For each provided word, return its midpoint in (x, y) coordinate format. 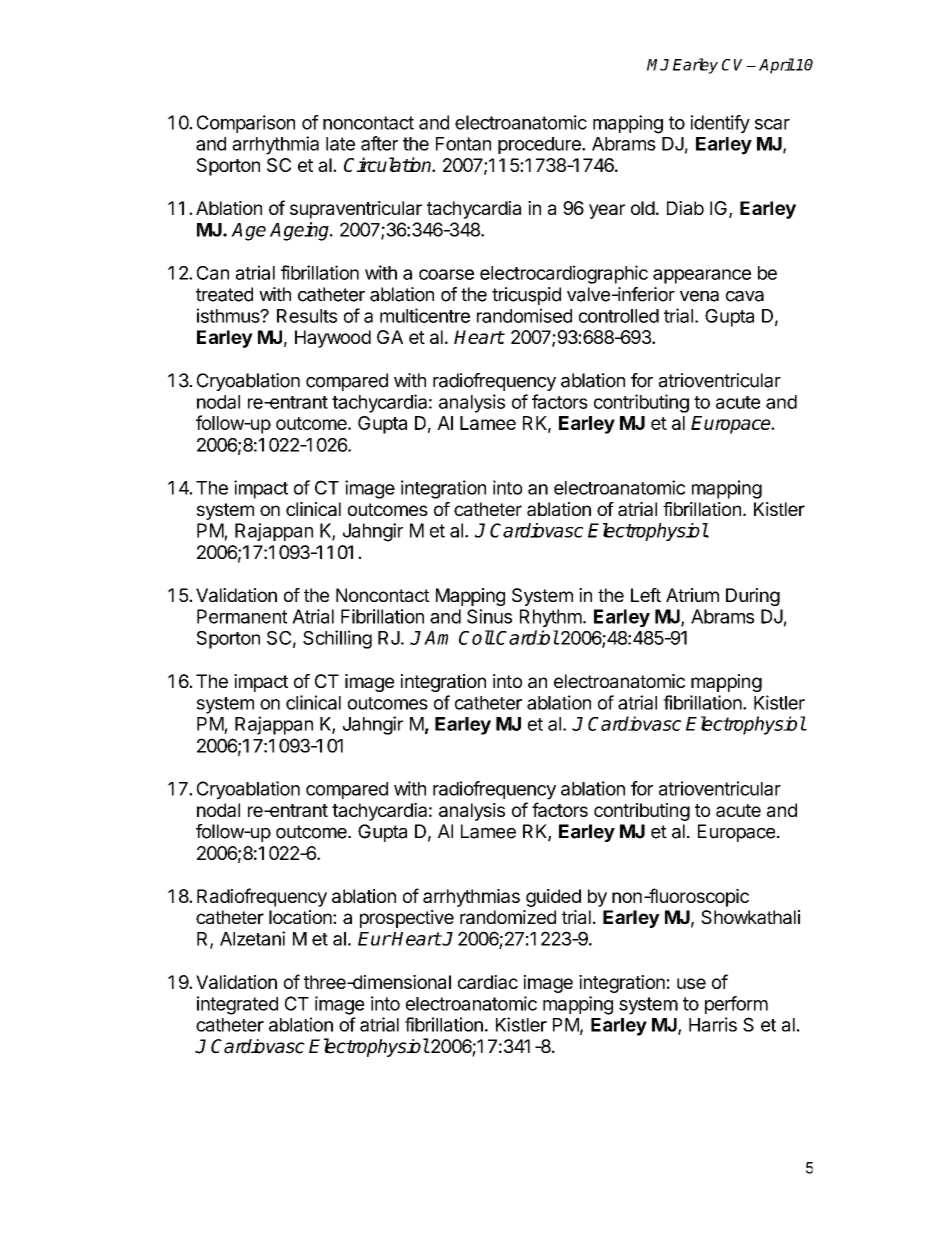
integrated (237, 1005)
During (753, 597)
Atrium (692, 595)
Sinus (489, 616)
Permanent (242, 616)
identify (720, 124)
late (340, 144)
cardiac (488, 982)
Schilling (337, 639)
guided (553, 898)
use (691, 983)
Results (307, 316)
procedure (540, 145)
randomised (524, 315)
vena (699, 296)
